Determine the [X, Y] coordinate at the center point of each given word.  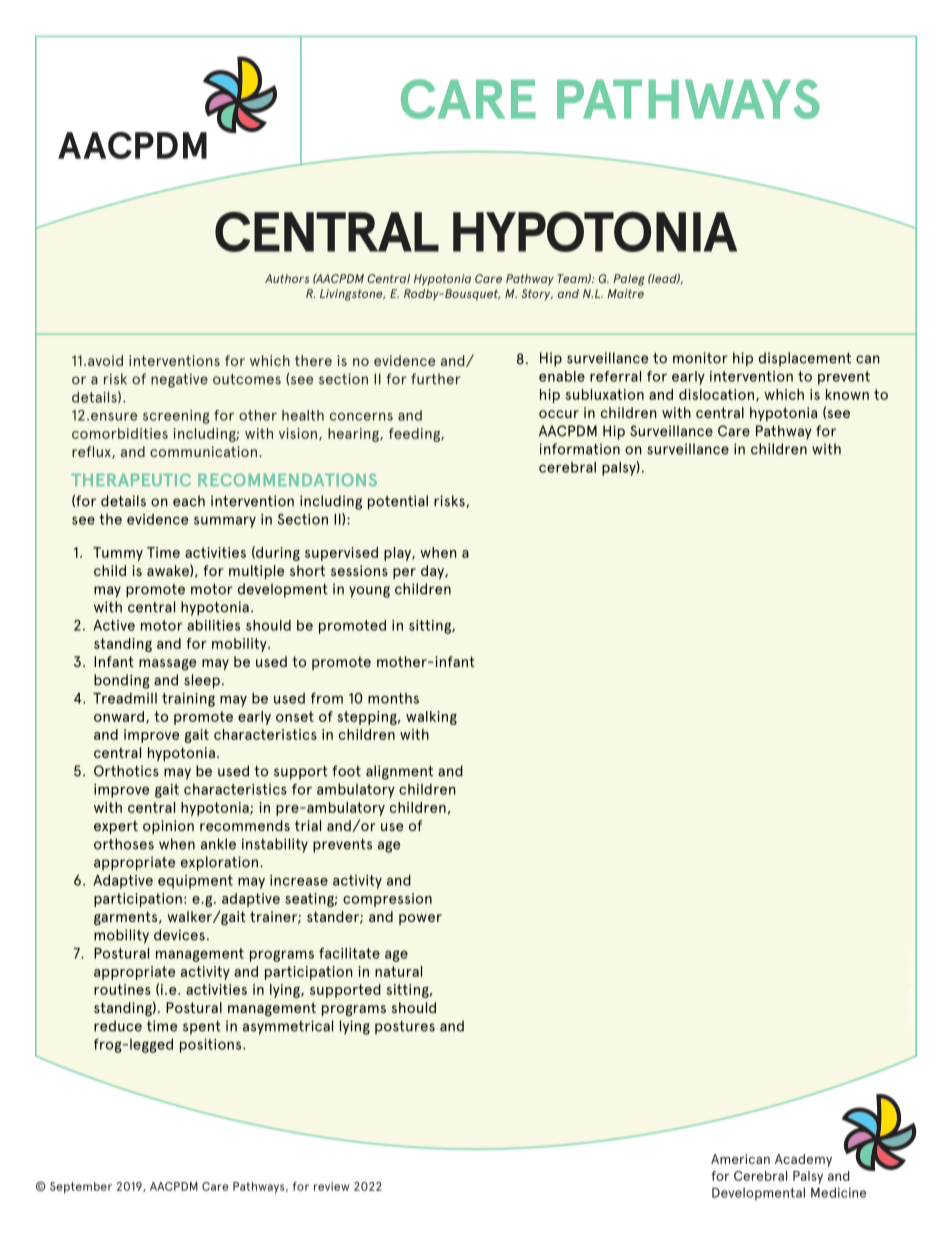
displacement [805, 359]
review [331, 1186]
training [188, 700]
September [81, 1188]
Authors [287, 278]
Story [537, 295]
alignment [399, 772]
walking [431, 718]
